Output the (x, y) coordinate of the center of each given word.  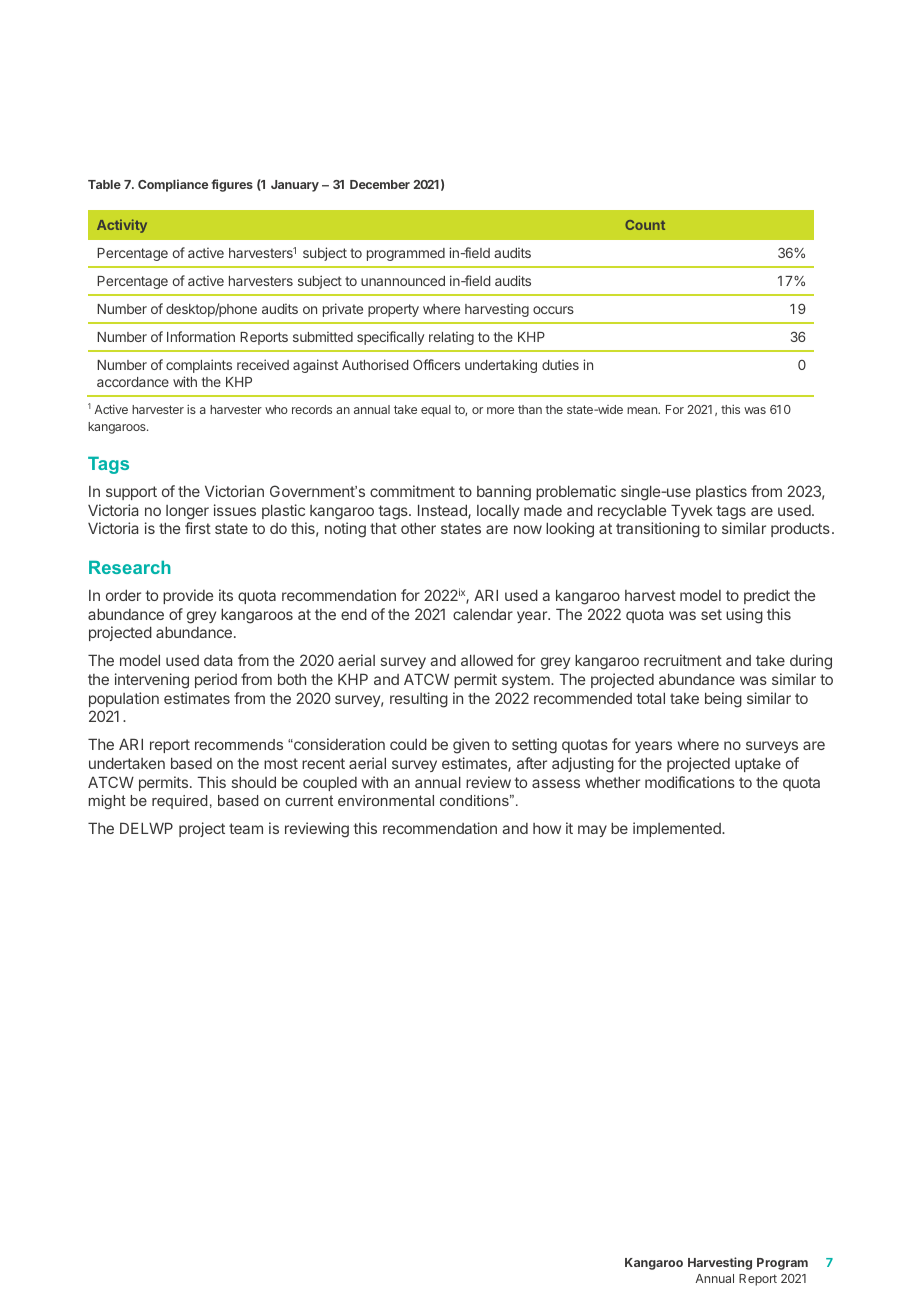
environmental (386, 800)
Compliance (173, 185)
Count (645, 225)
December (380, 184)
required (179, 802)
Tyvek (692, 511)
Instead (443, 511)
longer (187, 512)
